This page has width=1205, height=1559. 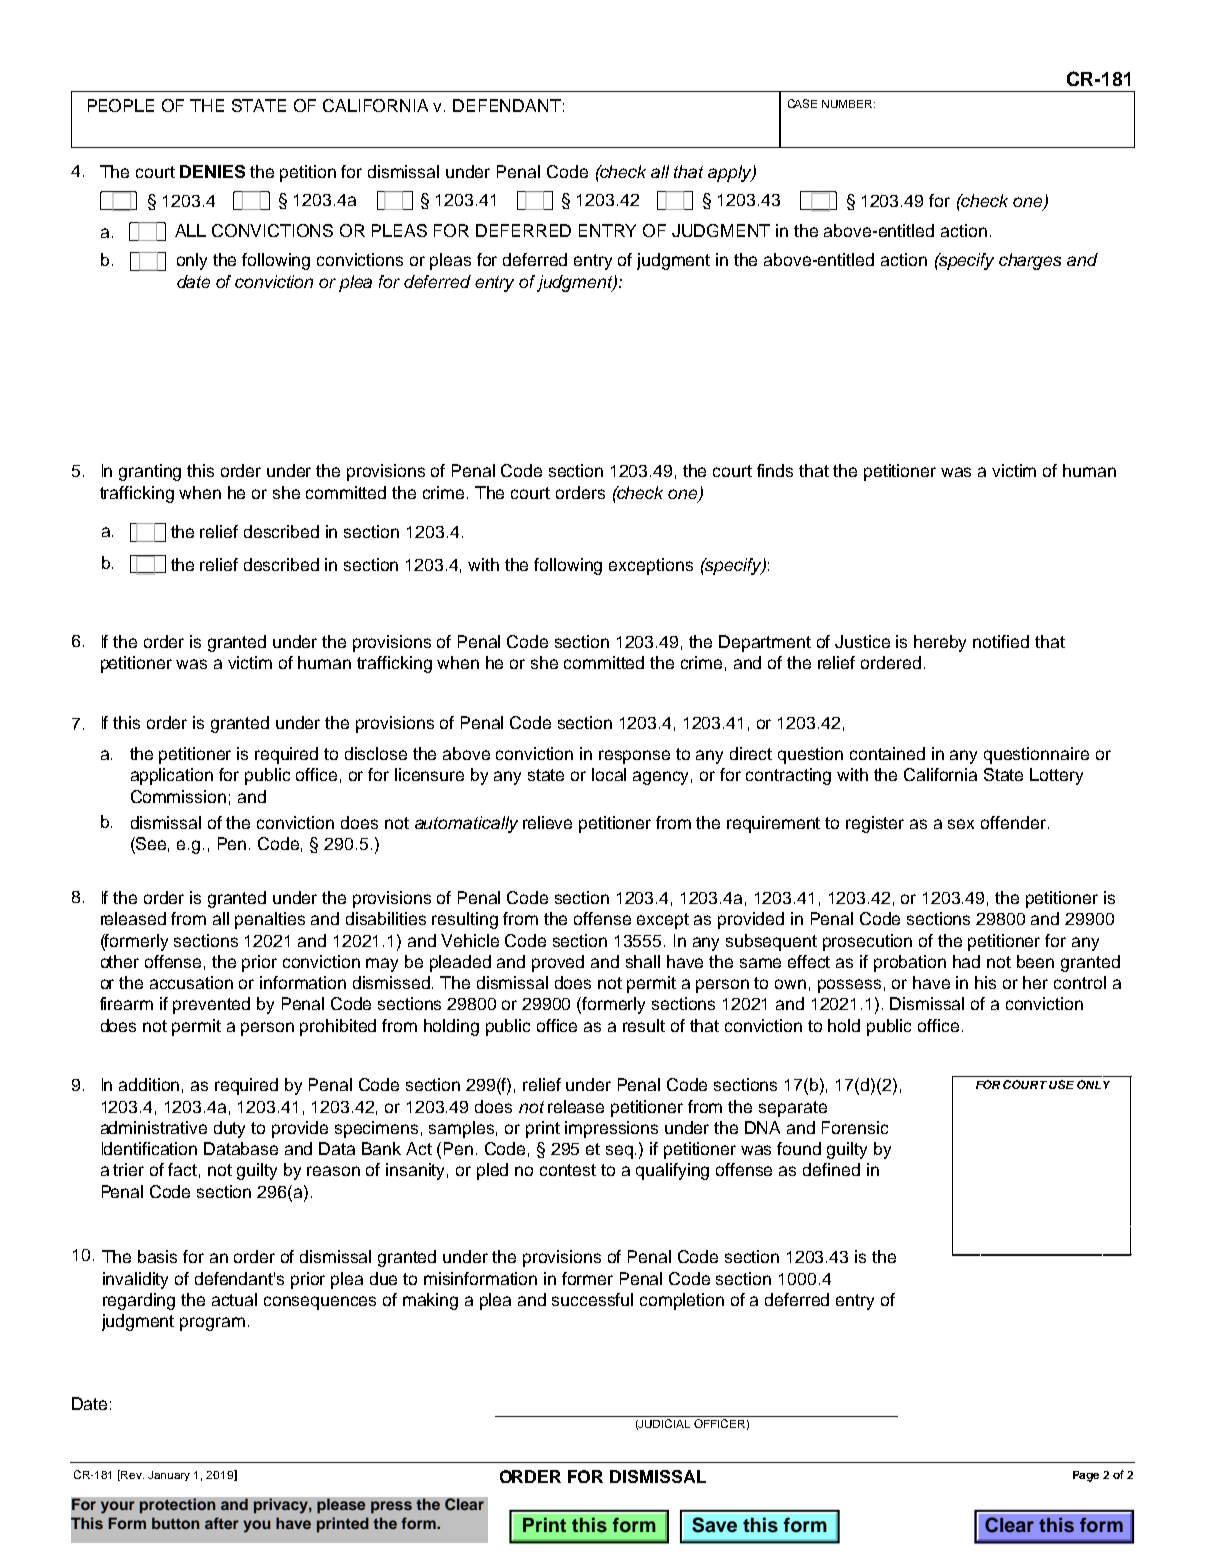 What do you see at coordinates (609, 774) in the page?
I see `local` at bounding box center [609, 774].
